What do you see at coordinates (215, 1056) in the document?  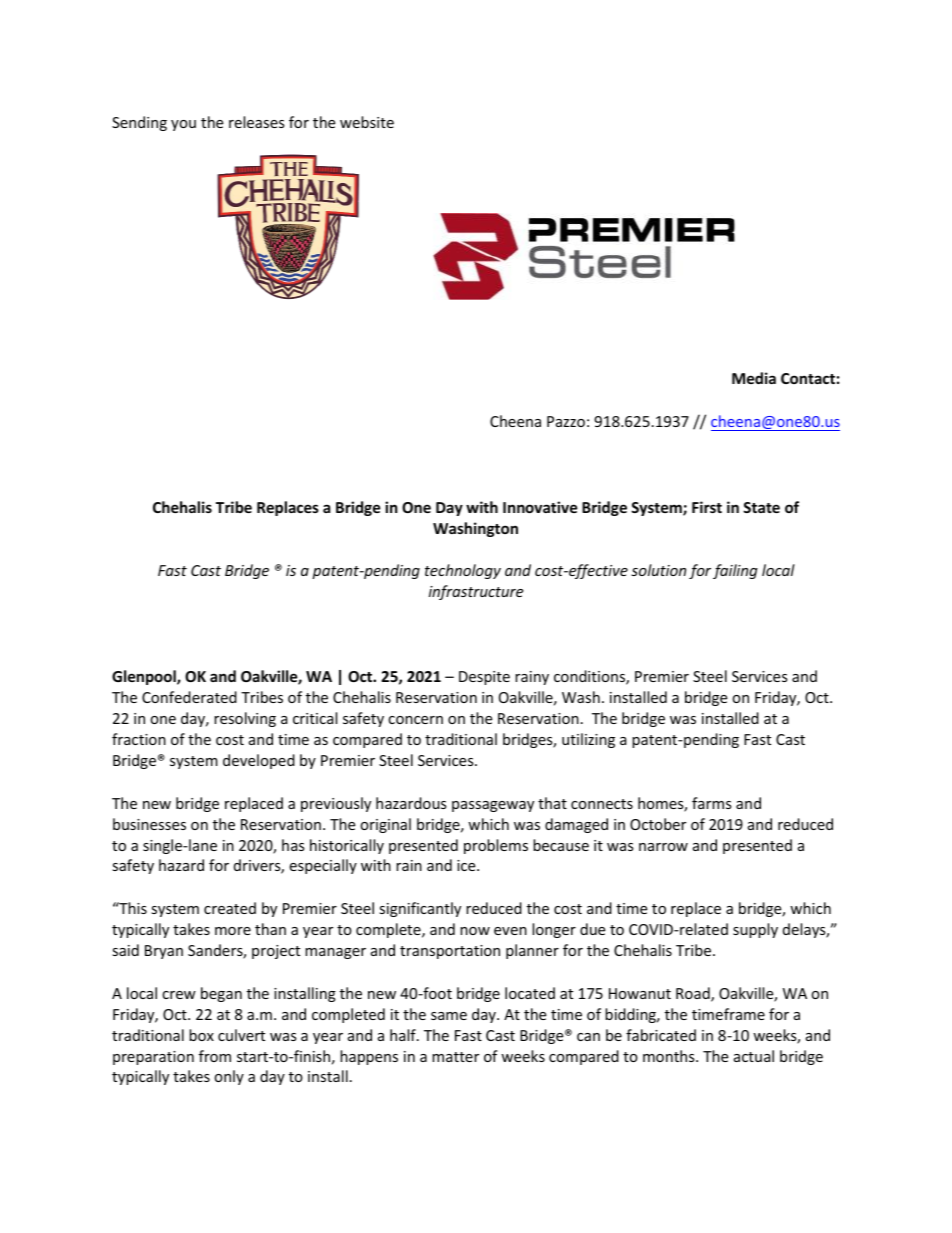 I see `from` at bounding box center [215, 1056].
